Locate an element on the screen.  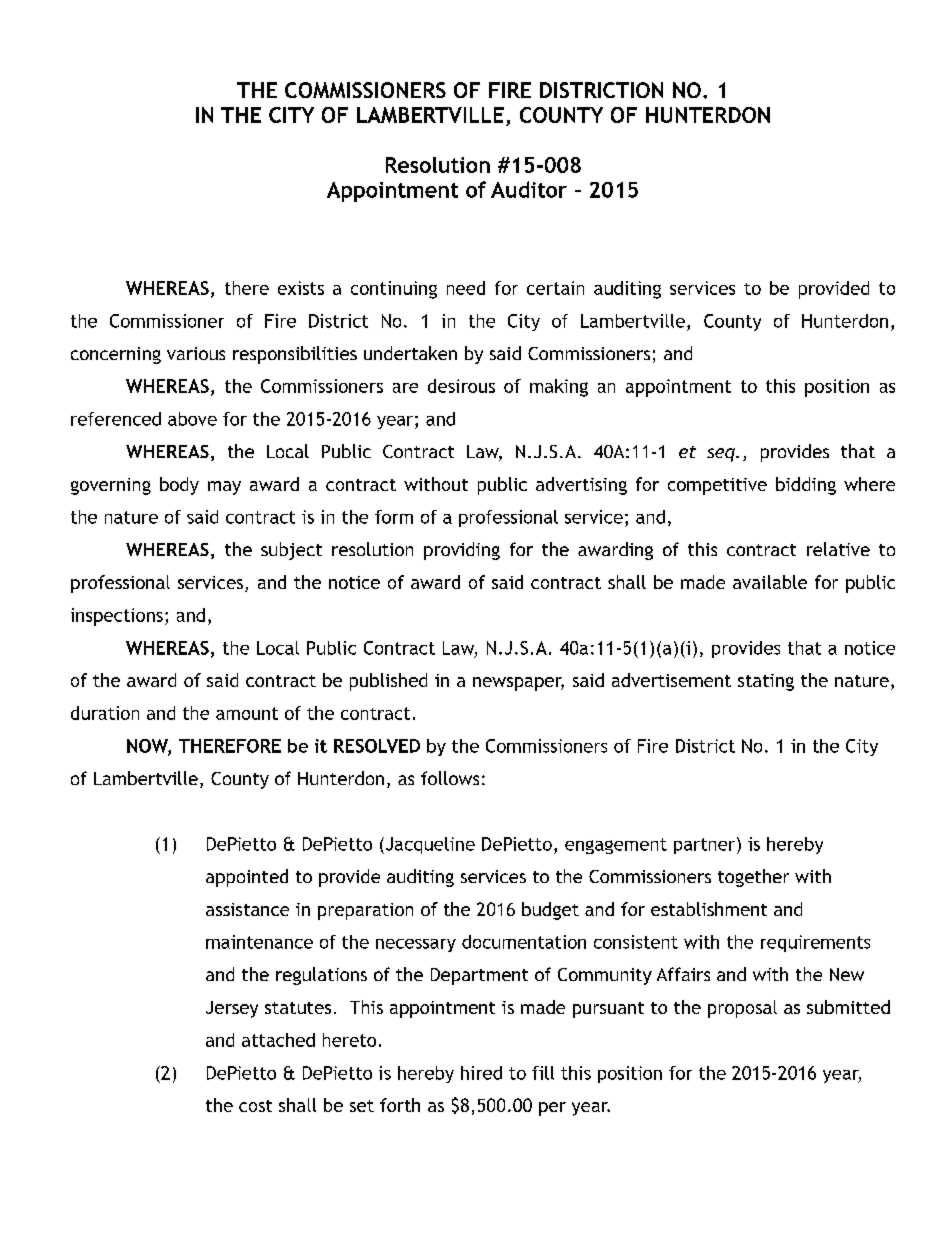
available is located at coordinates (770, 582).
